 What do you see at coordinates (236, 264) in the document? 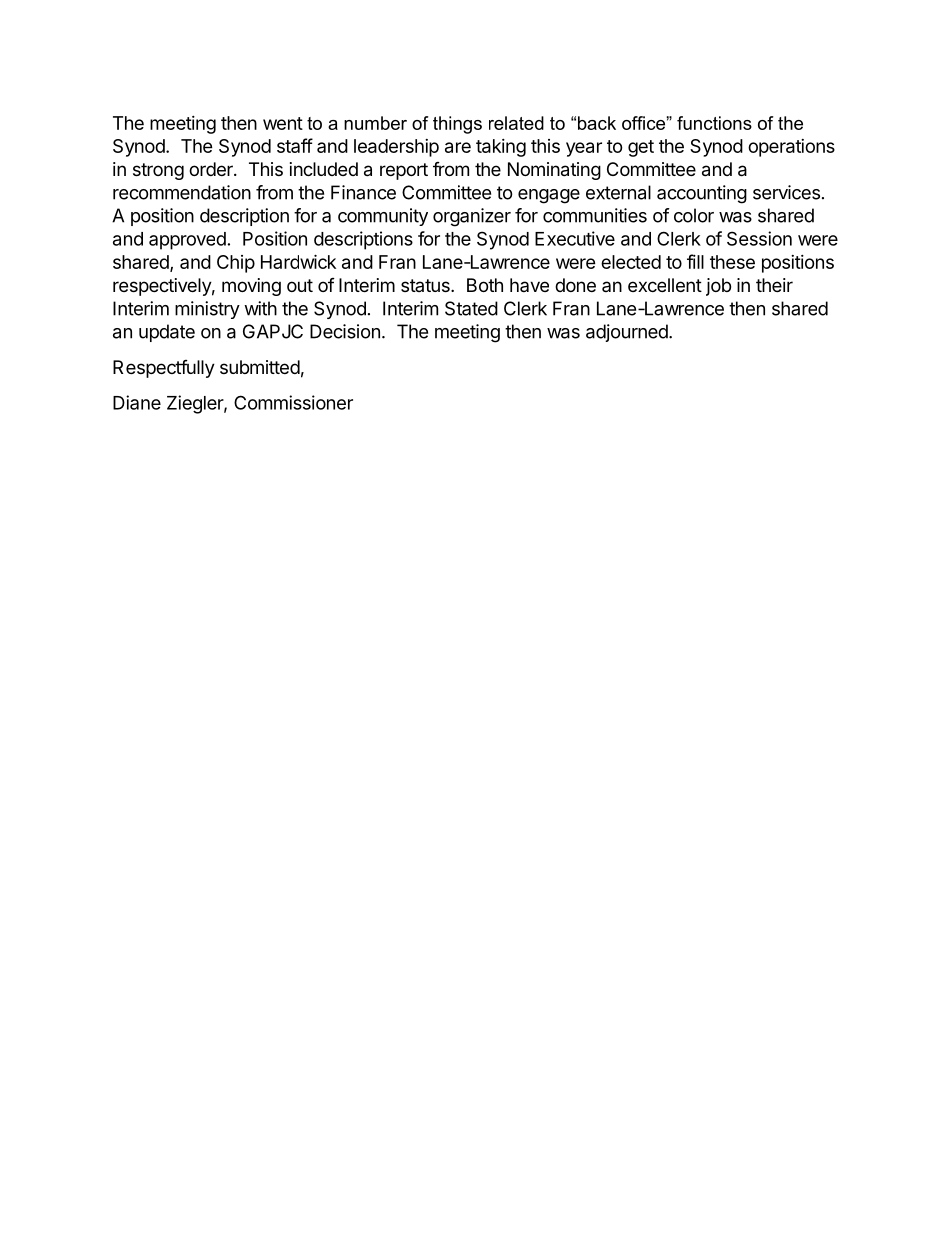
I see `Chip` at bounding box center [236, 264].
